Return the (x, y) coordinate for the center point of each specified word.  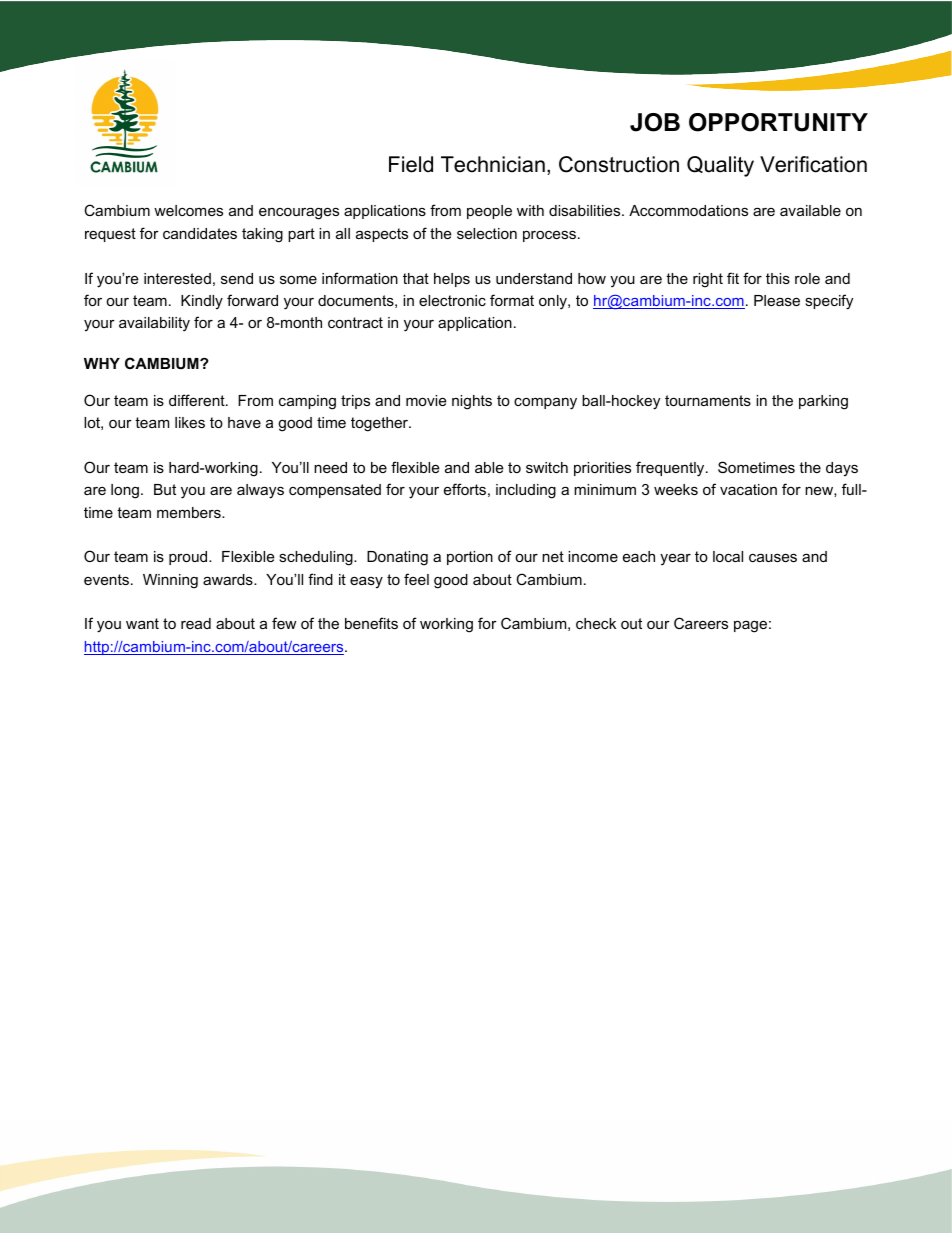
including (526, 491)
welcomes (188, 210)
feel (416, 579)
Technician (493, 164)
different (198, 400)
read (196, 623)
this (778, 278)
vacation (748, 489)
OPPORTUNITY (778, 122)
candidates (200, 233)
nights (472, 402)
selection (487, 233)
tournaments (708, 400)
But (165, 489)
